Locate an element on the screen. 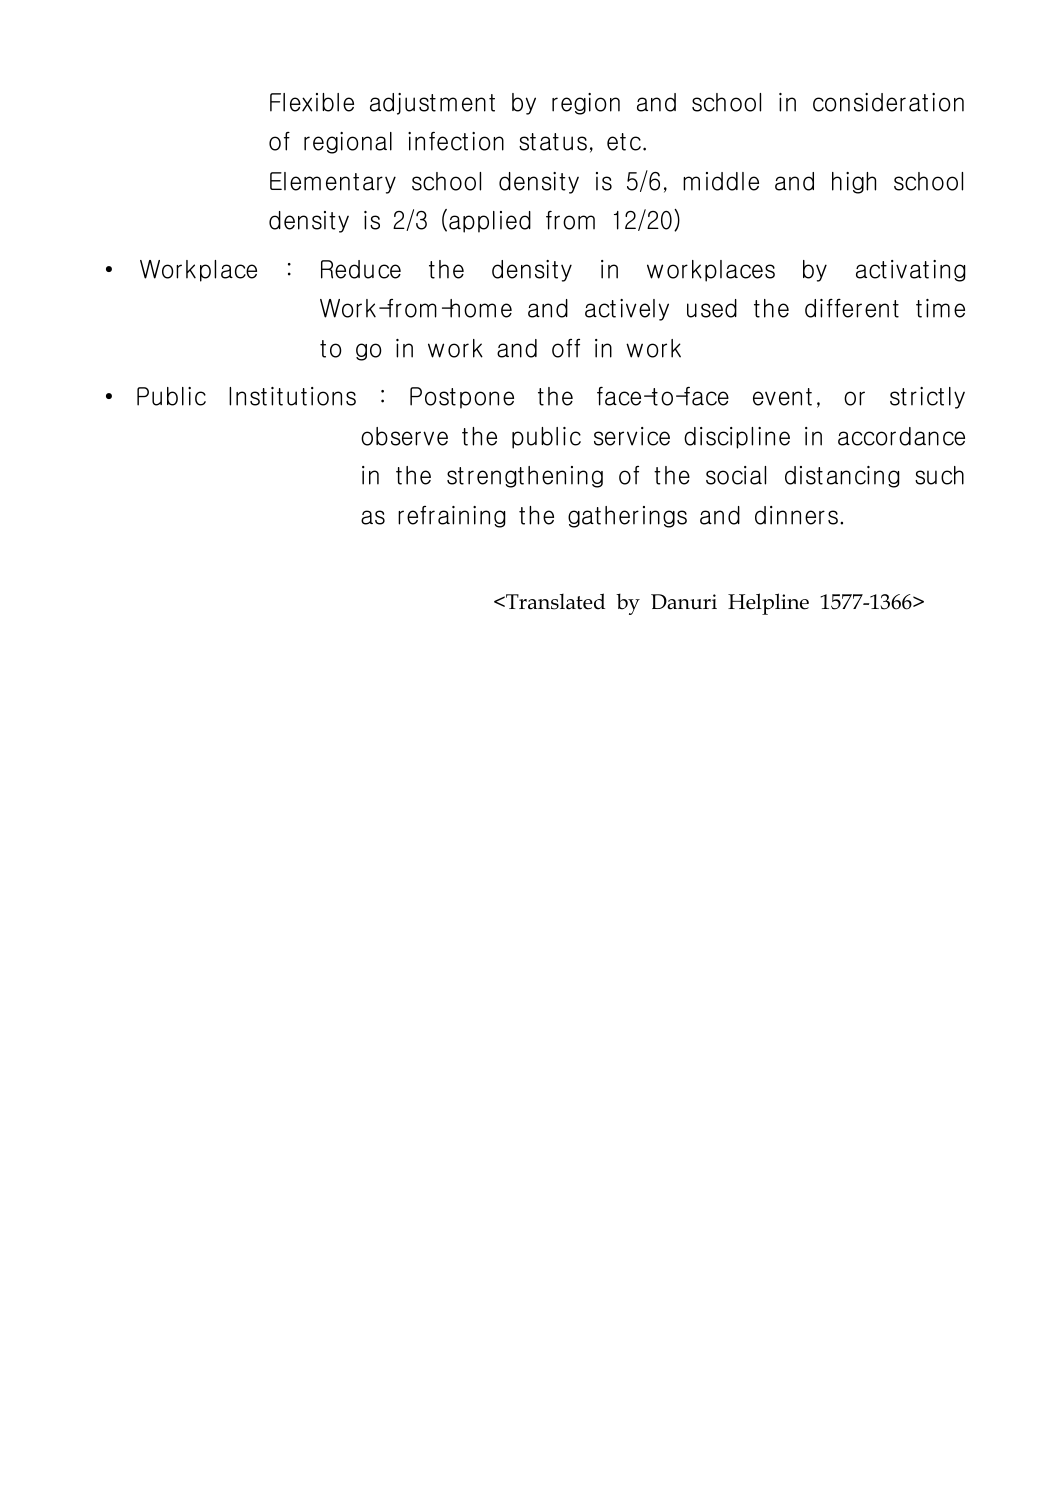 Image resolution: width=1052 pixels, height=1487 pixels. service is located at coordinates (632, 436).
